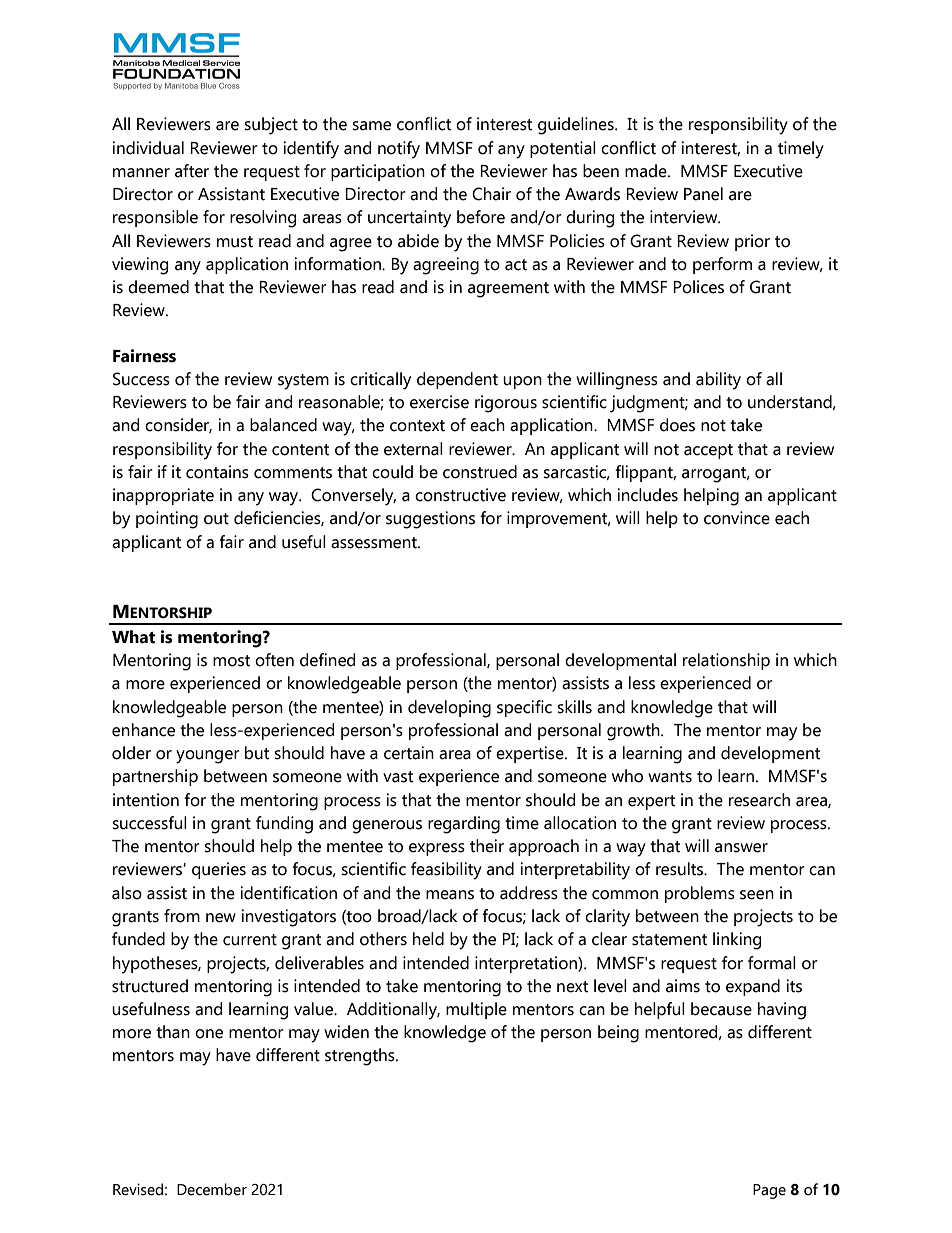 This screenshot has height=1233, width=952. What do you see at coordinates (450, 895) in the screenshot?
I see `means` at bounding box center [450, 895].
